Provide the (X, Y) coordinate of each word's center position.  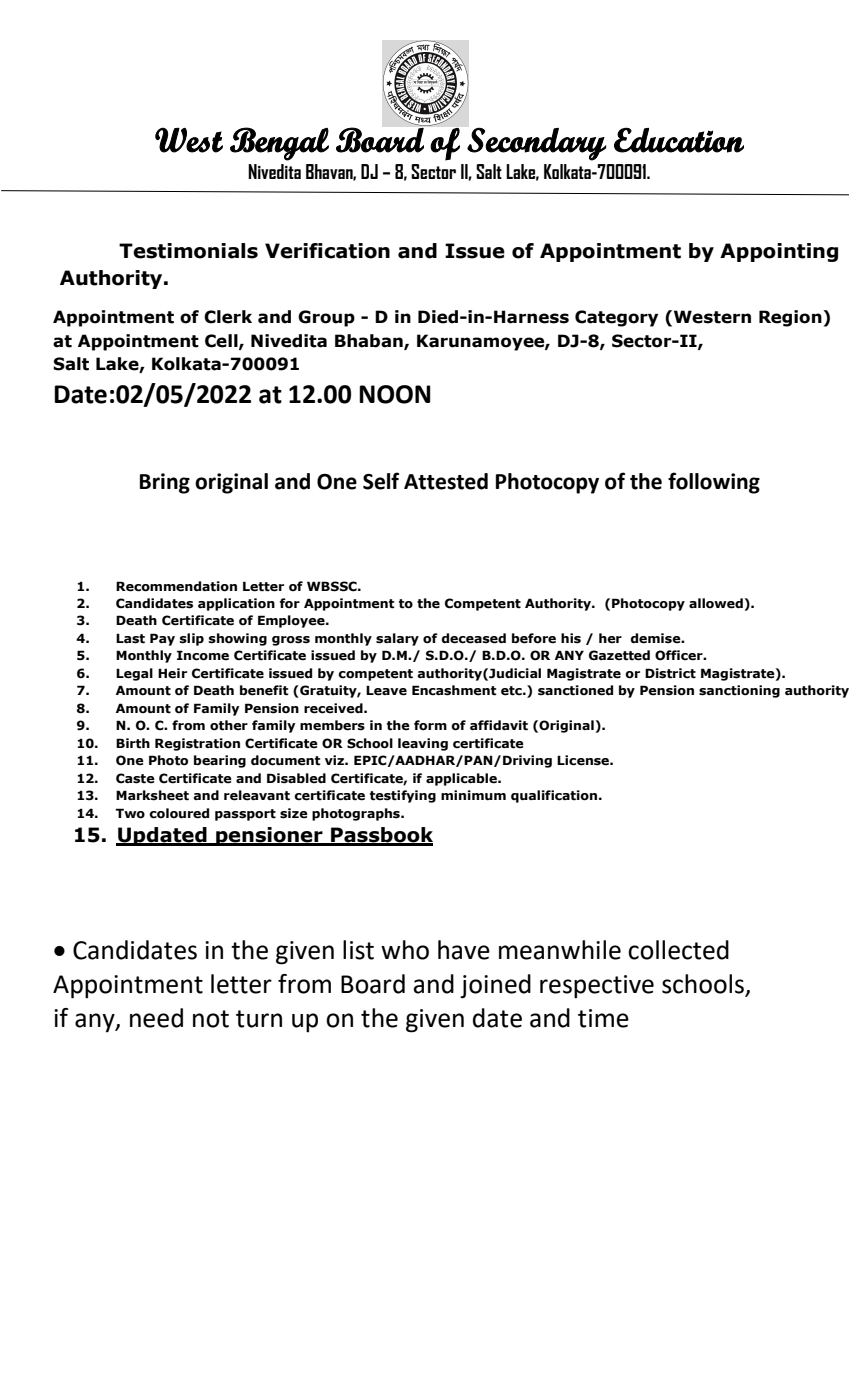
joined (495, 986)
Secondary (536, 144)
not (211, 1019)
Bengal (279, 144)
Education (679, 140)
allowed (716, 603)
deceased (473, 638)
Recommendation (176, 586)
